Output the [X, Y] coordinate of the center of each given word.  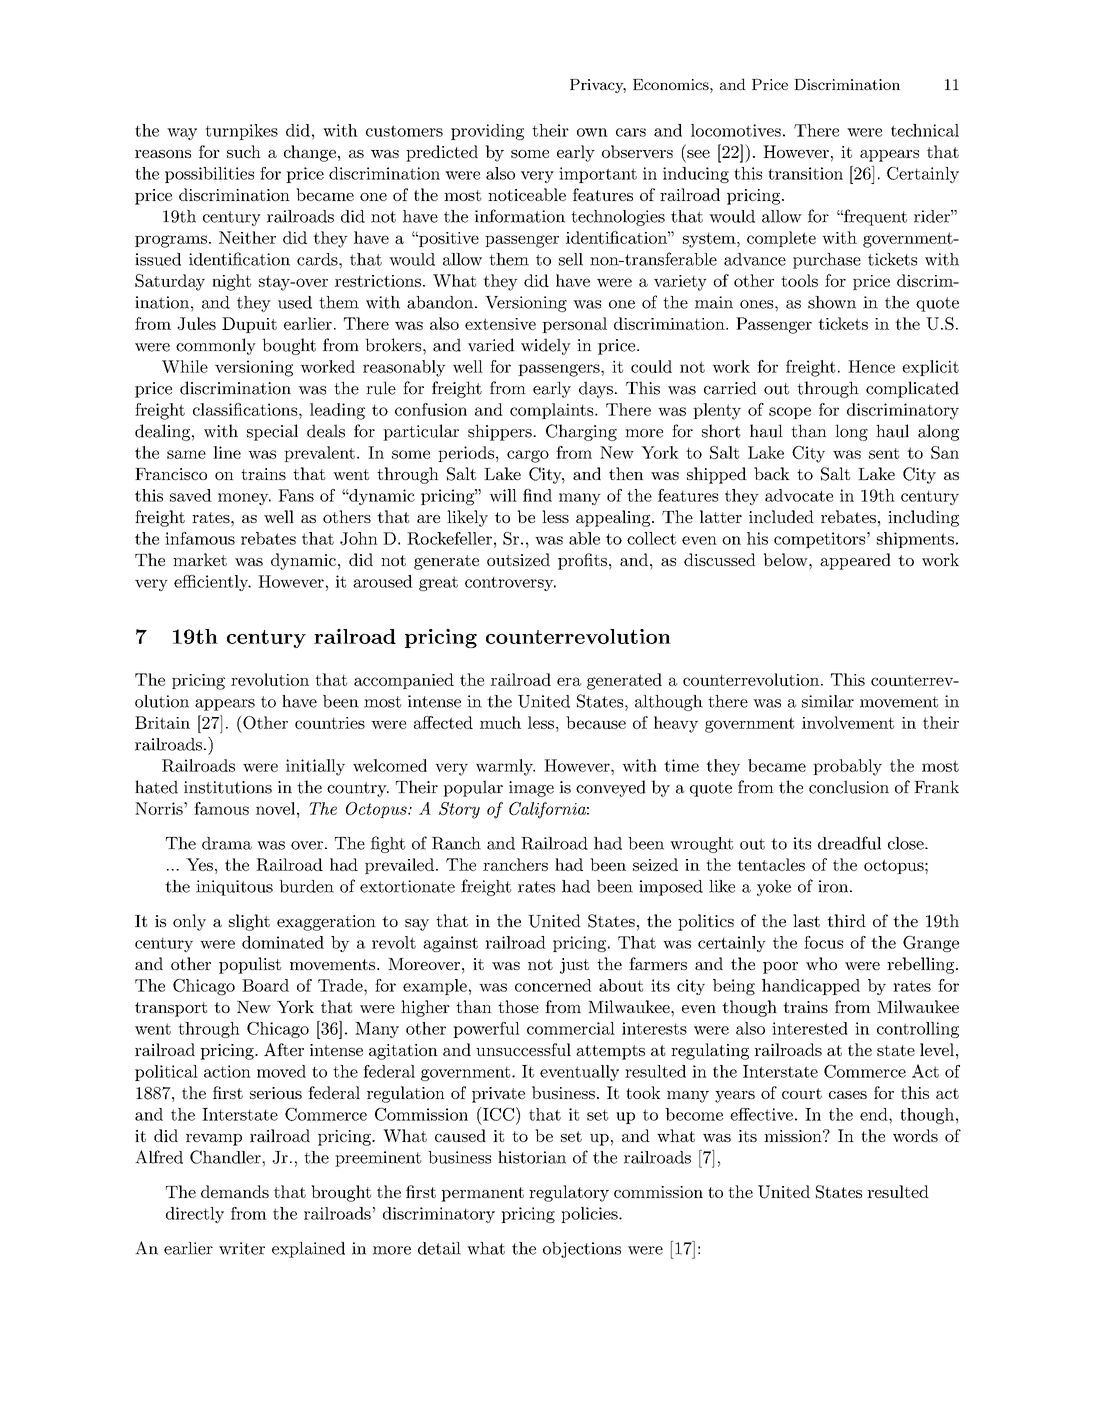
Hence [871, 366]
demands [235, 1191]
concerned [553, 985]
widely [546, 346]
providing [487, 132]
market [200, 559]
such [244, 151]
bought [289, 346]
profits [582, 561]
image [531, 789]
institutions [228, 787]
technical [925, 130]
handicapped [811, 987]
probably [847, 767]
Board [265, 985]
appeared [855, 561]
